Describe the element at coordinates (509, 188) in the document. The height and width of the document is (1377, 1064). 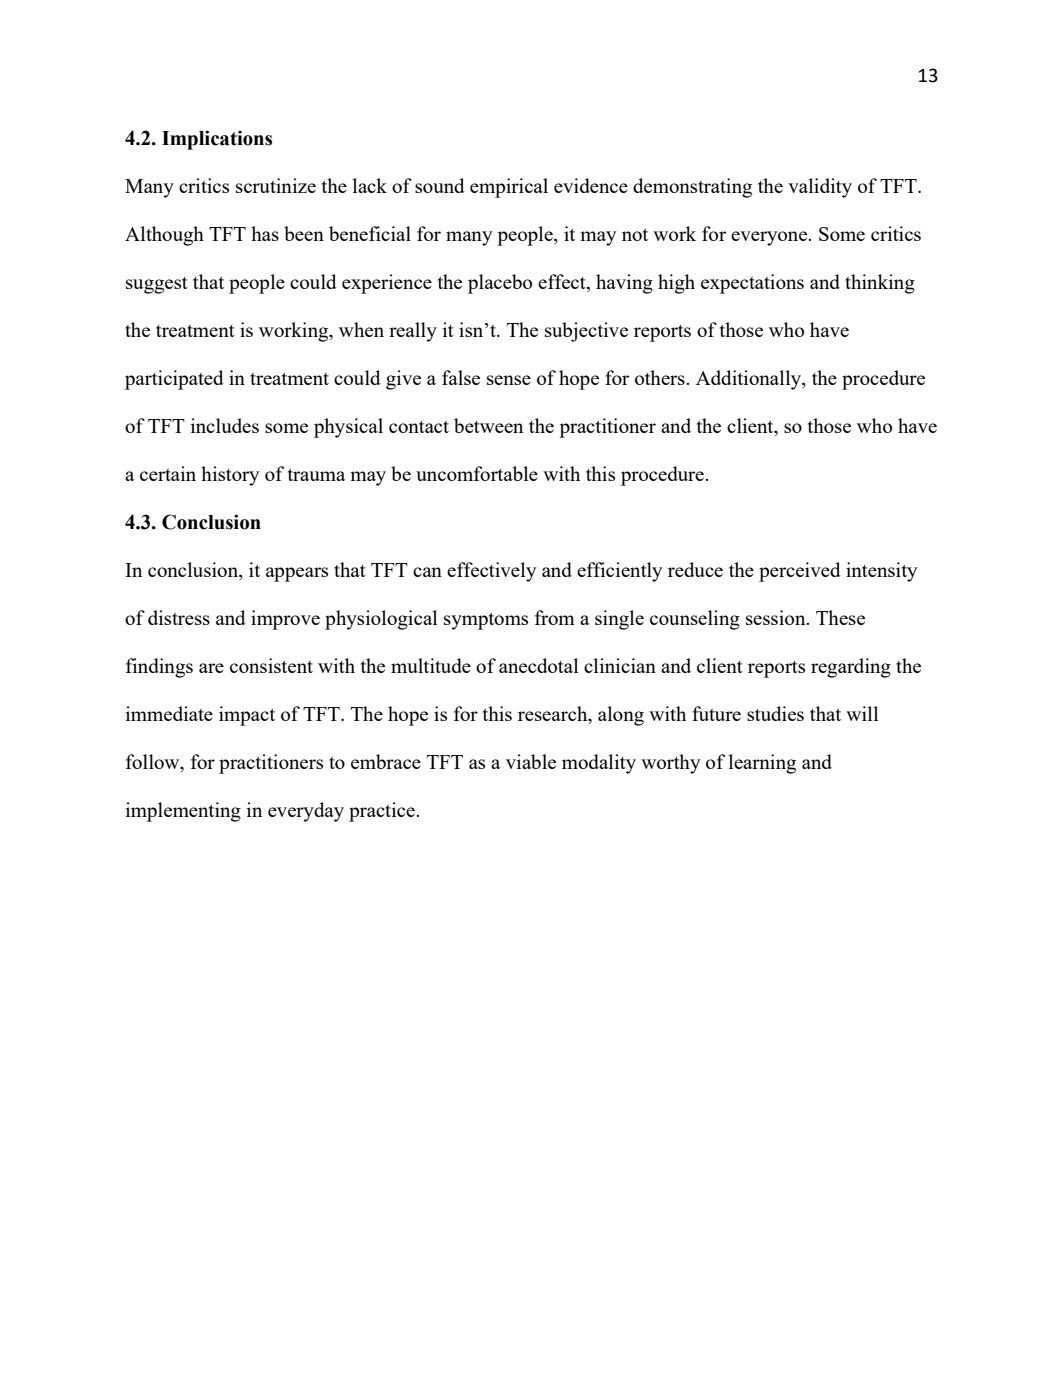
I see `empirical` at that location.
